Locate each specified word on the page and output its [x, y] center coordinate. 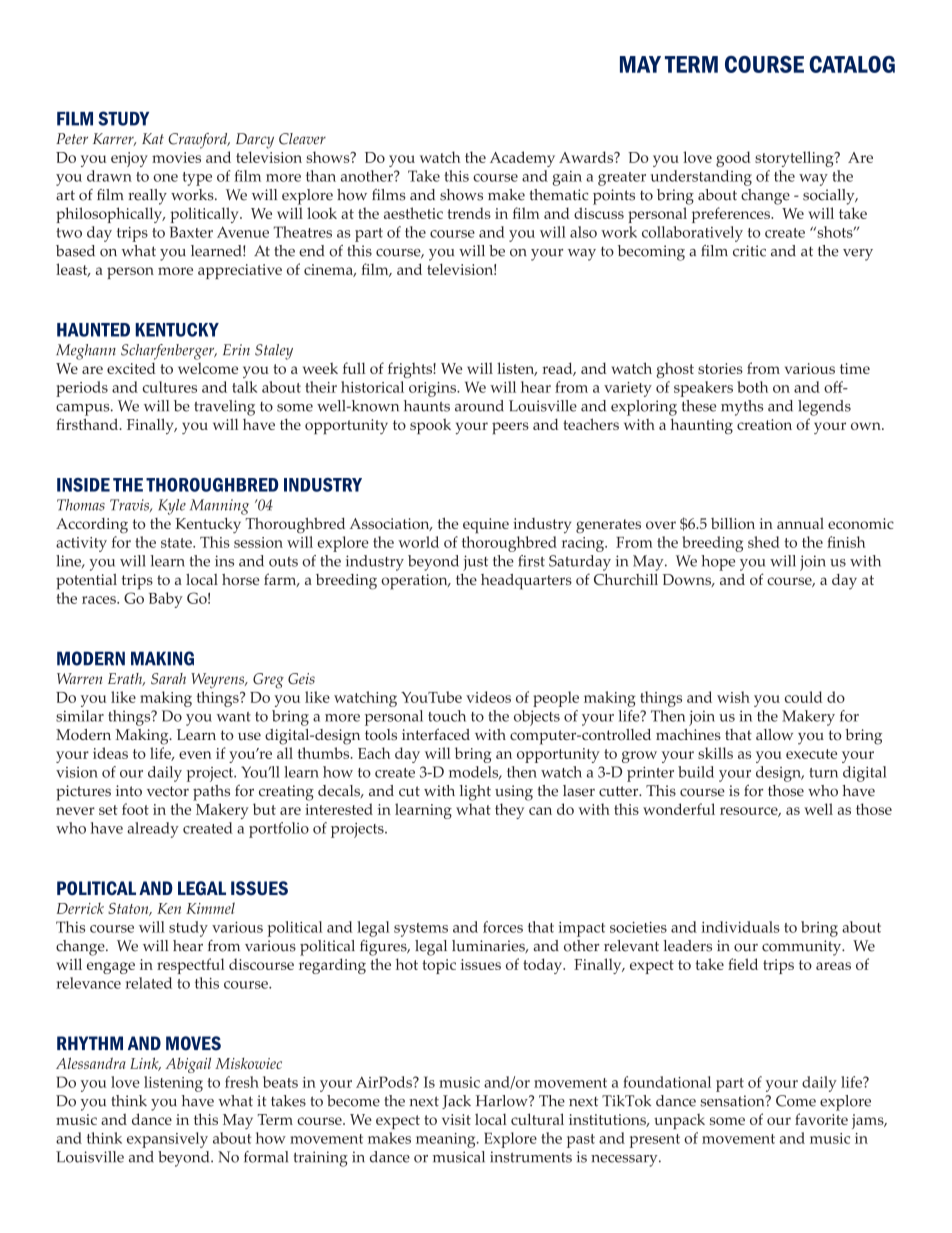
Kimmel [210, 908]
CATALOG [852, 64]
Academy [522, 159]
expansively [167, 1140]
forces [503, 927]
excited [131, 368]
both [753, 387]
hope [718, 563]
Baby [166, 600]
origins [433, 389]
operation [415, 582]
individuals [740, 927]
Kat [153, 138]
